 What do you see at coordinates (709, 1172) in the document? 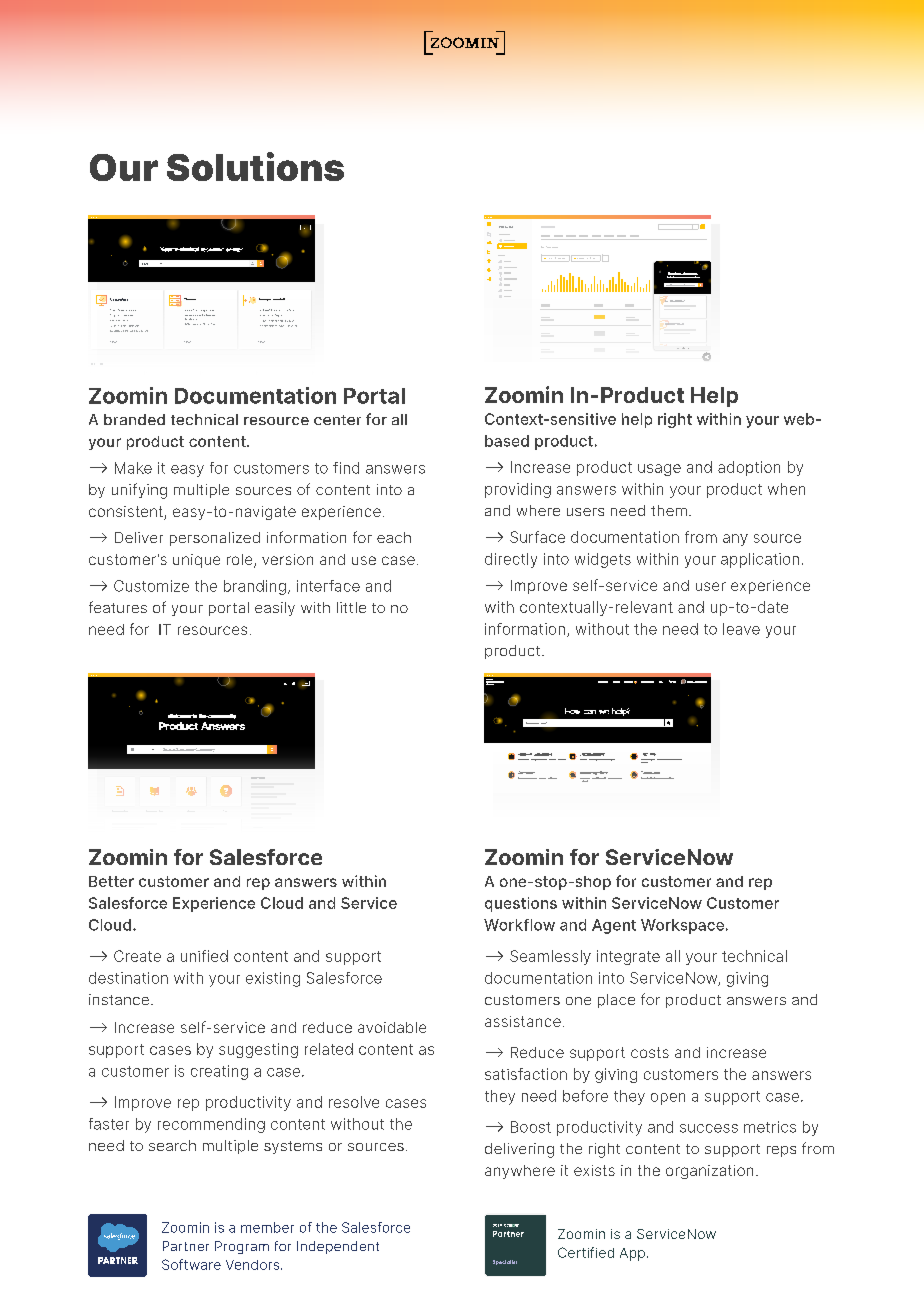
I see `organization` at bounding box center [709, 1172].
